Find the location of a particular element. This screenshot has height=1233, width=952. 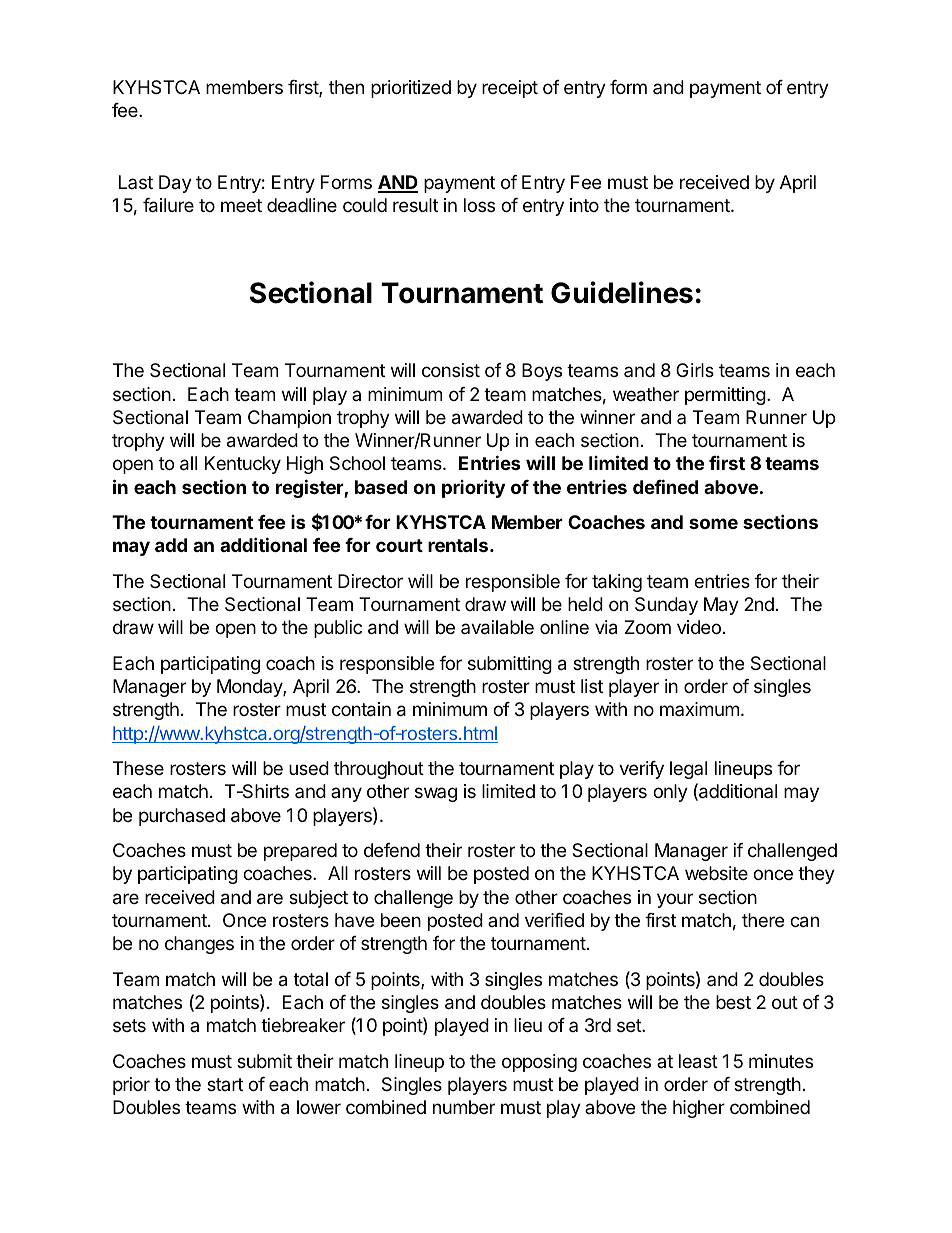

into is located at coordinates (584, 205).
